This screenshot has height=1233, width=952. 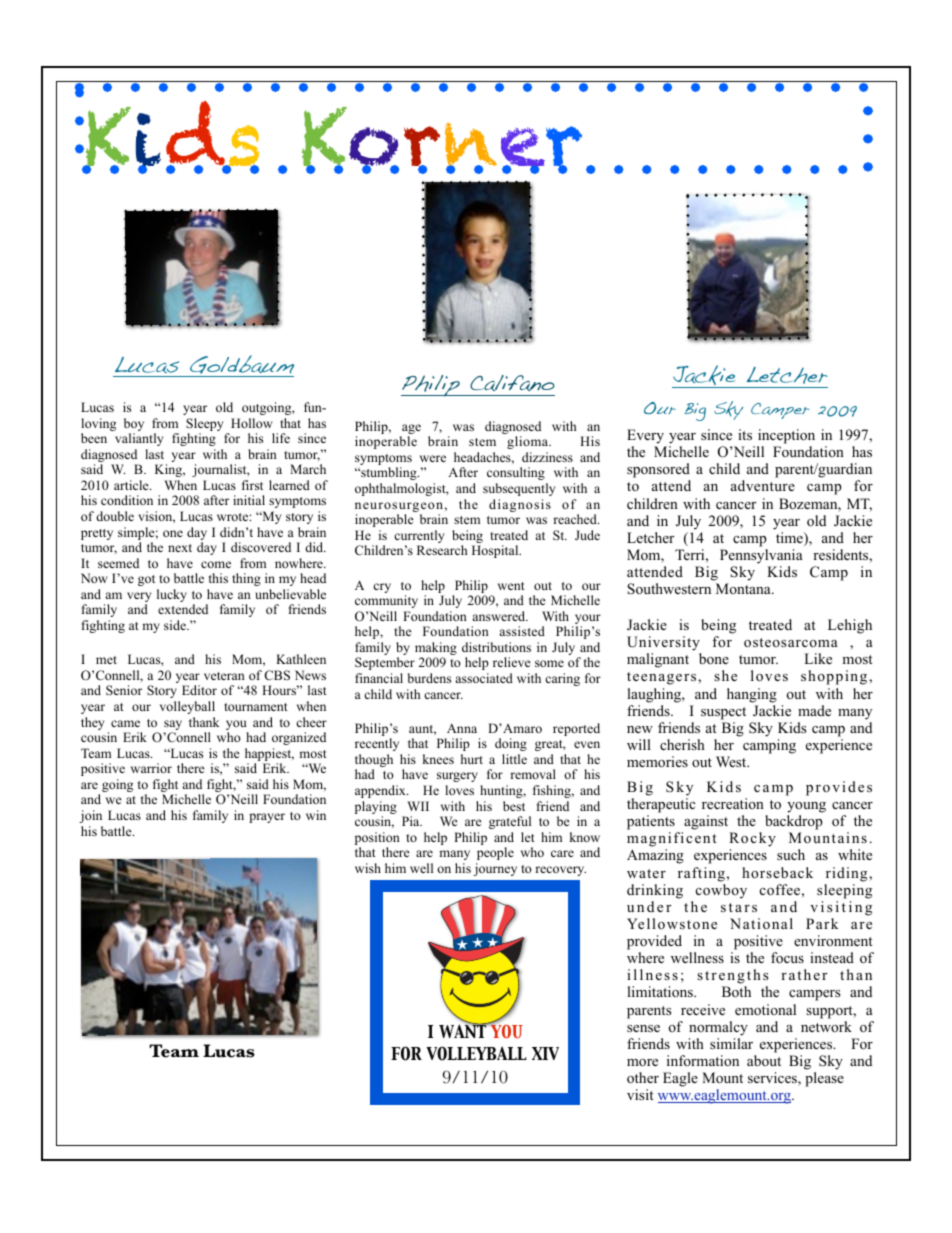 What do you see at coordinates (791, 643) in the screenshot?
I see `osteosarcoma` at bounding box center [791, 643].
